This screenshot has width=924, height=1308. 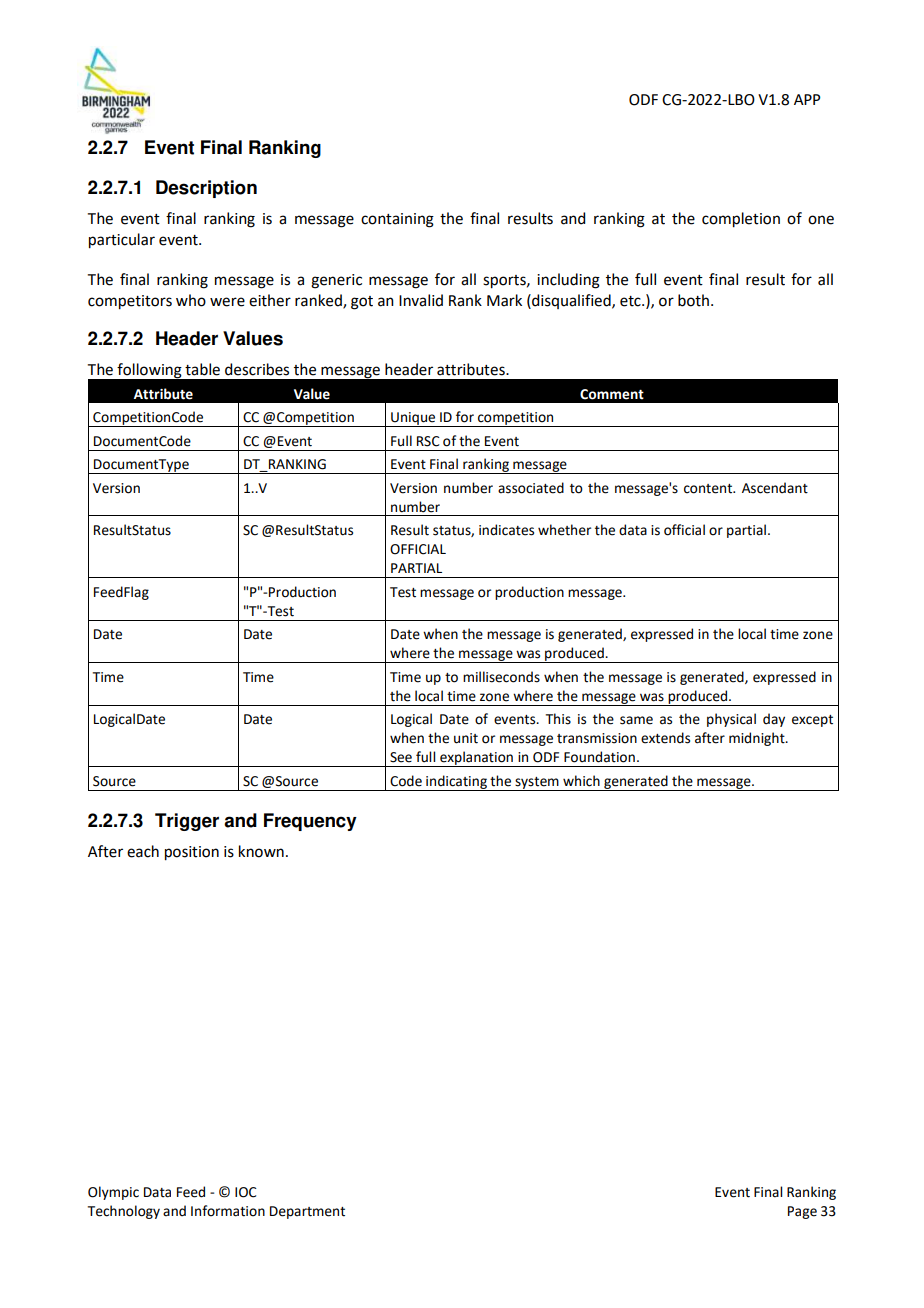 What do you see at coordinates (307, 1212) in the screenshot?
I see `Department` at bounding box center [307, 1212].
